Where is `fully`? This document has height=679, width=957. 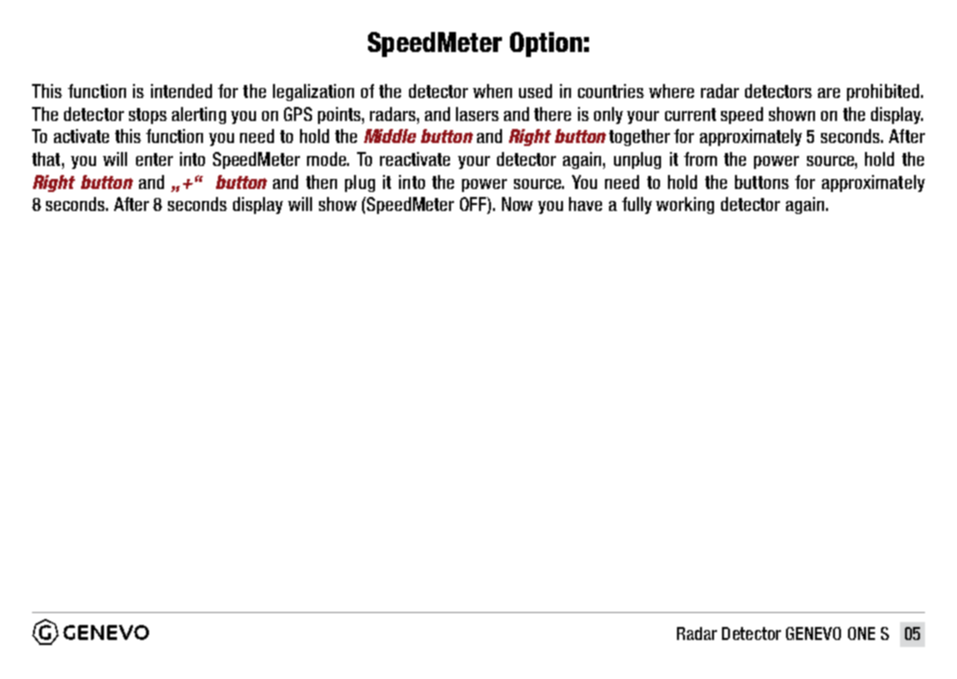
fully is located at coordinates (637, 205).
